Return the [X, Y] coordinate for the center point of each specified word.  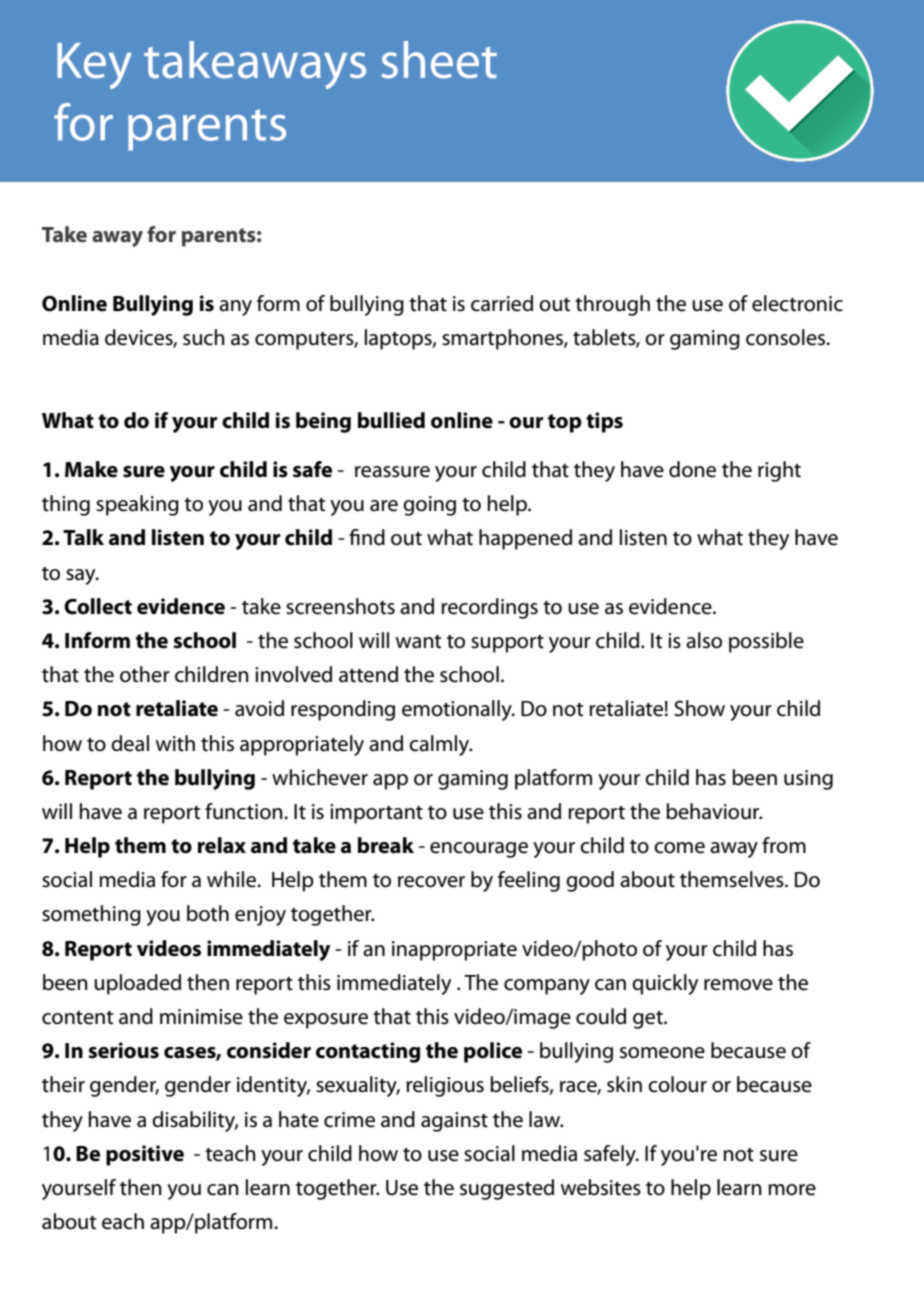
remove [738, 985]
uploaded [137, 984]
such [204, 337]
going [429, 506]
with [175, 743]
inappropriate [454, 951]
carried [502, 303]
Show [699, 708]
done [692, 469]
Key [94, 66]
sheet [439, 60]
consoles [786, 337]
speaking [137, 505]
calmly [440, 745]
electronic [797, 303]
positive [145, 1155]
